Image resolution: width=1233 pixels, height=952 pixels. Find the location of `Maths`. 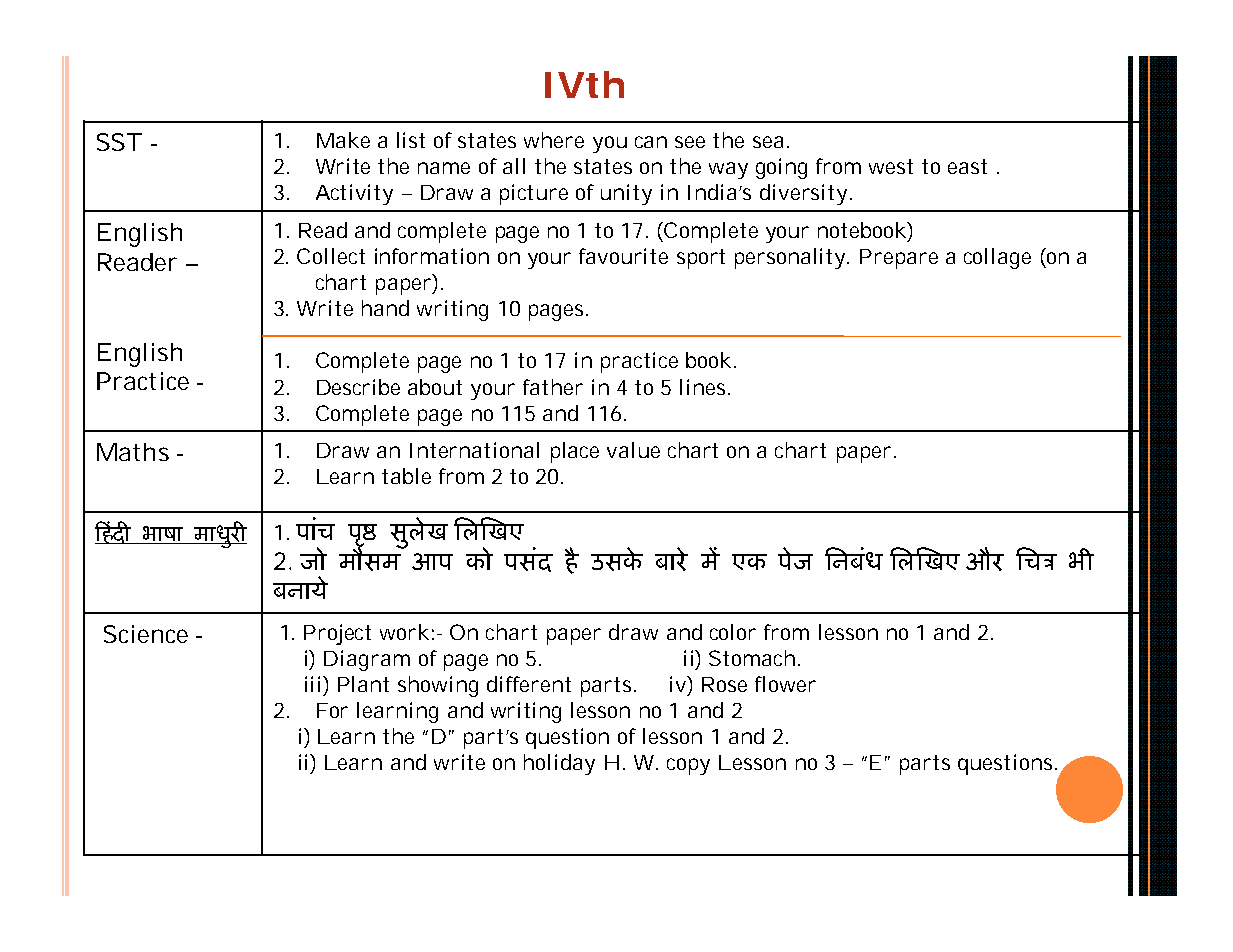

Maths is located at coordinates (133, 452).
